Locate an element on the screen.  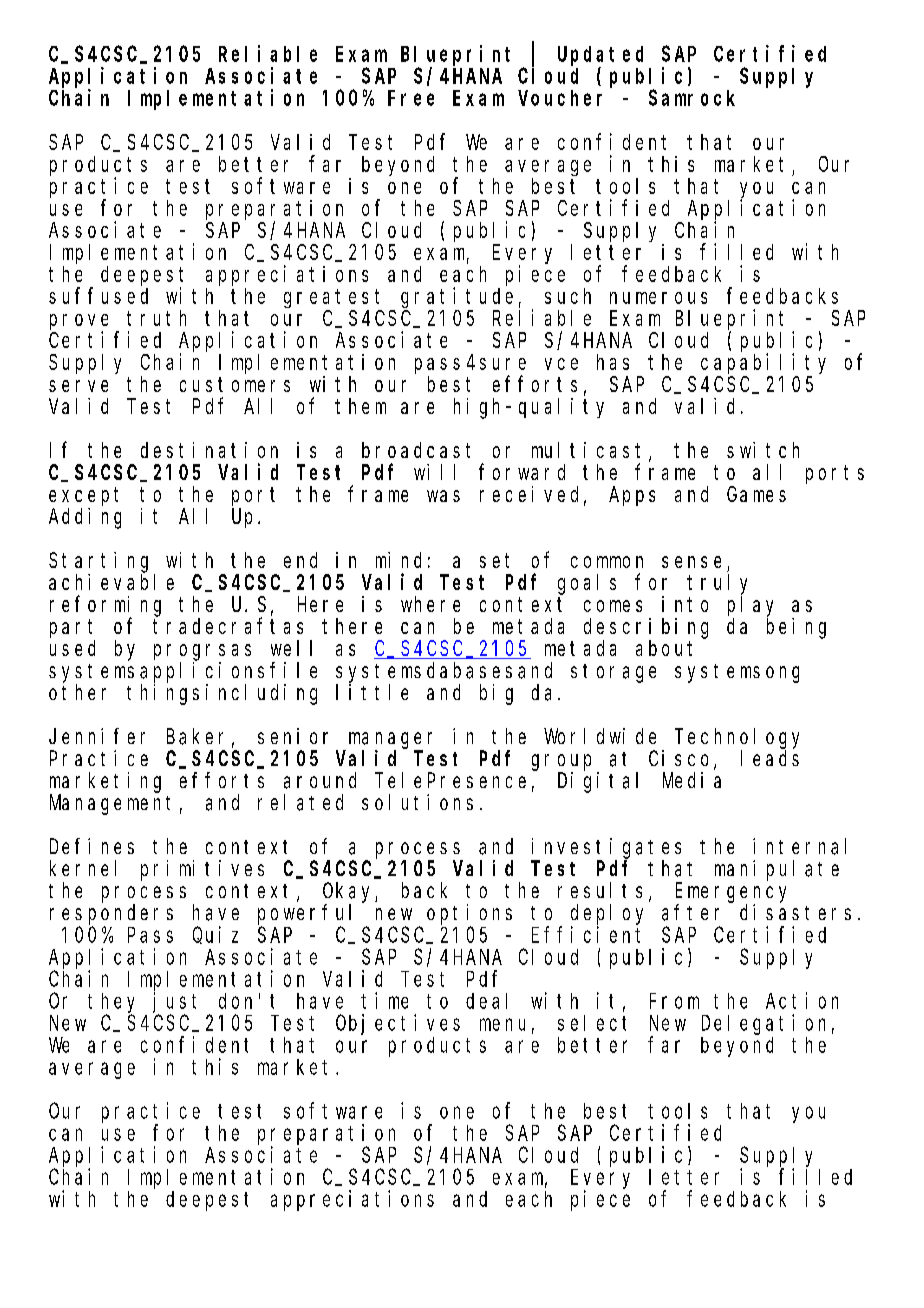
numerous is located at coordinates (658, 298).
